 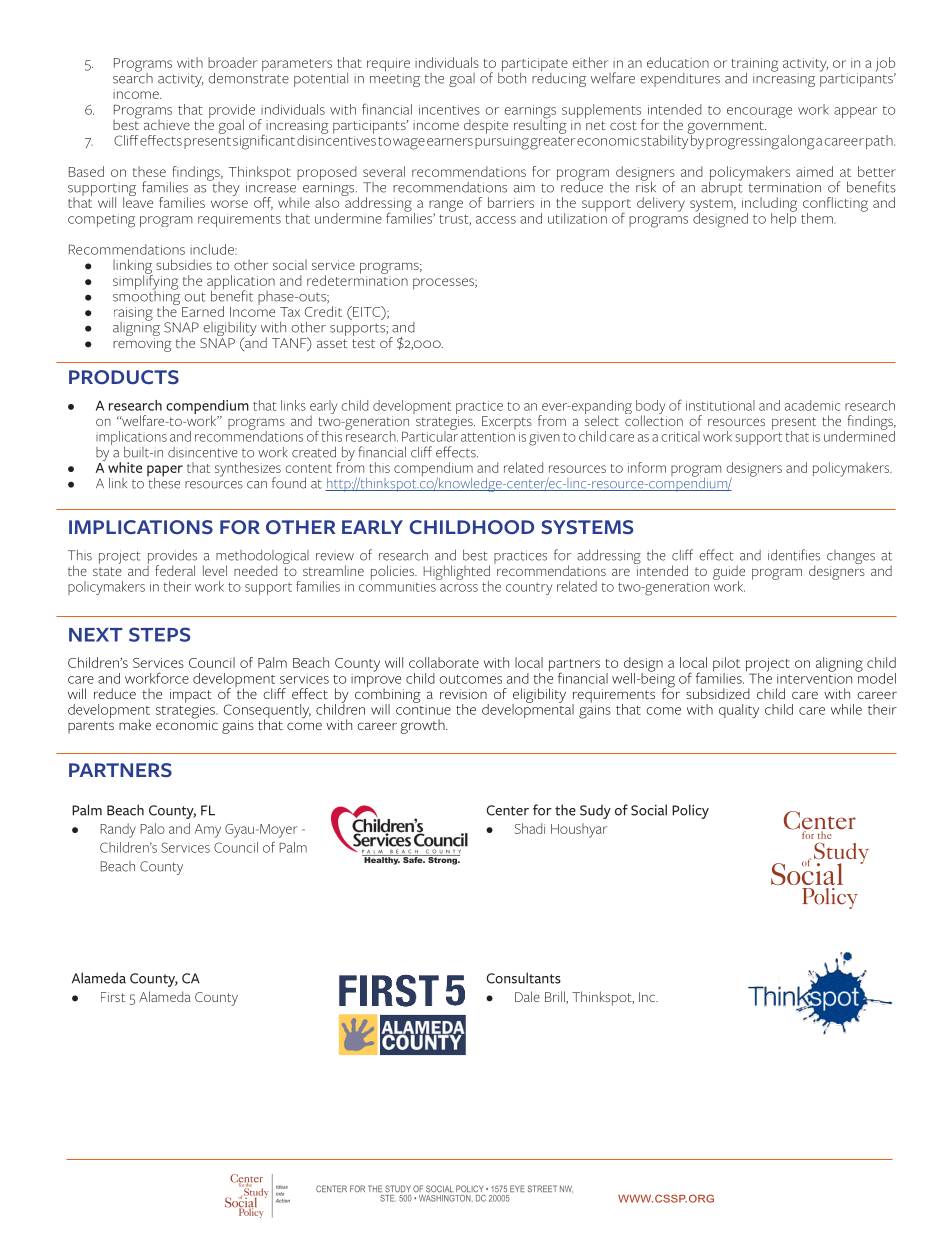 What do you see at coordinates (398, 1189) in the screenshot?
I see `STUDY` at bounding box center [398, 1189].
